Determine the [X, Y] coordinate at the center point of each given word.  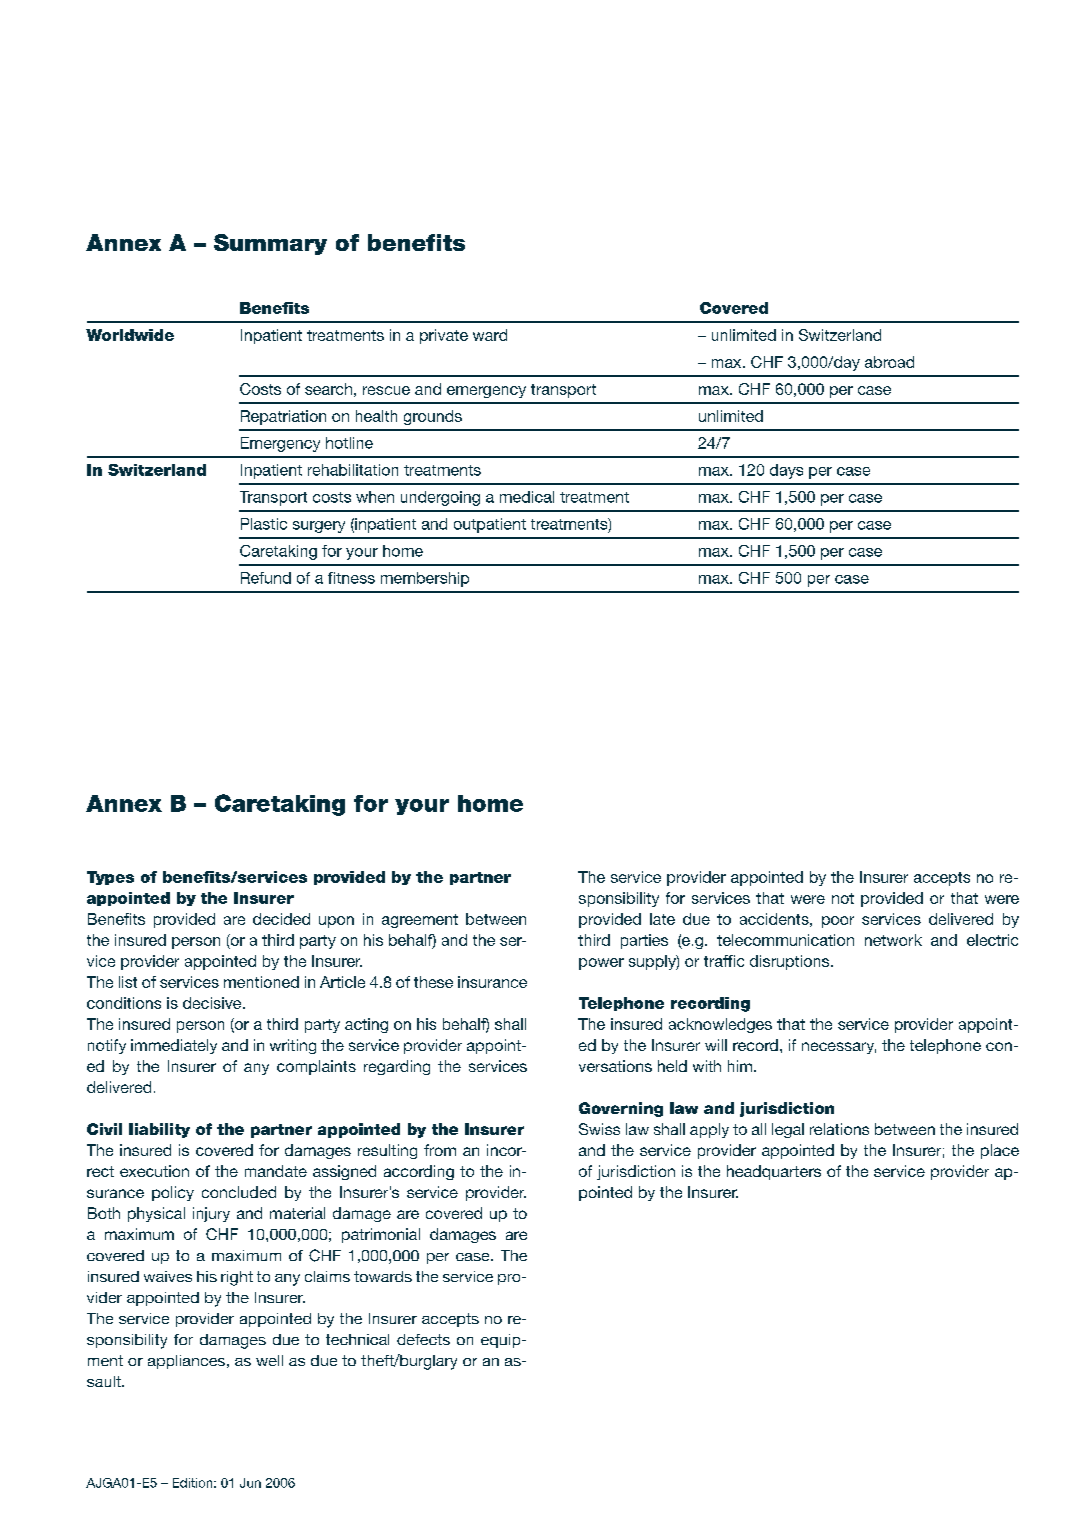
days [786, 471]
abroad [889, 362]
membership [425, 579]
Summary [270, 244]
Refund [266, 578]
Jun [250, 1483]
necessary [839, 1048]
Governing [621, 1109]
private [444, 336]
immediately [174, 1046]
